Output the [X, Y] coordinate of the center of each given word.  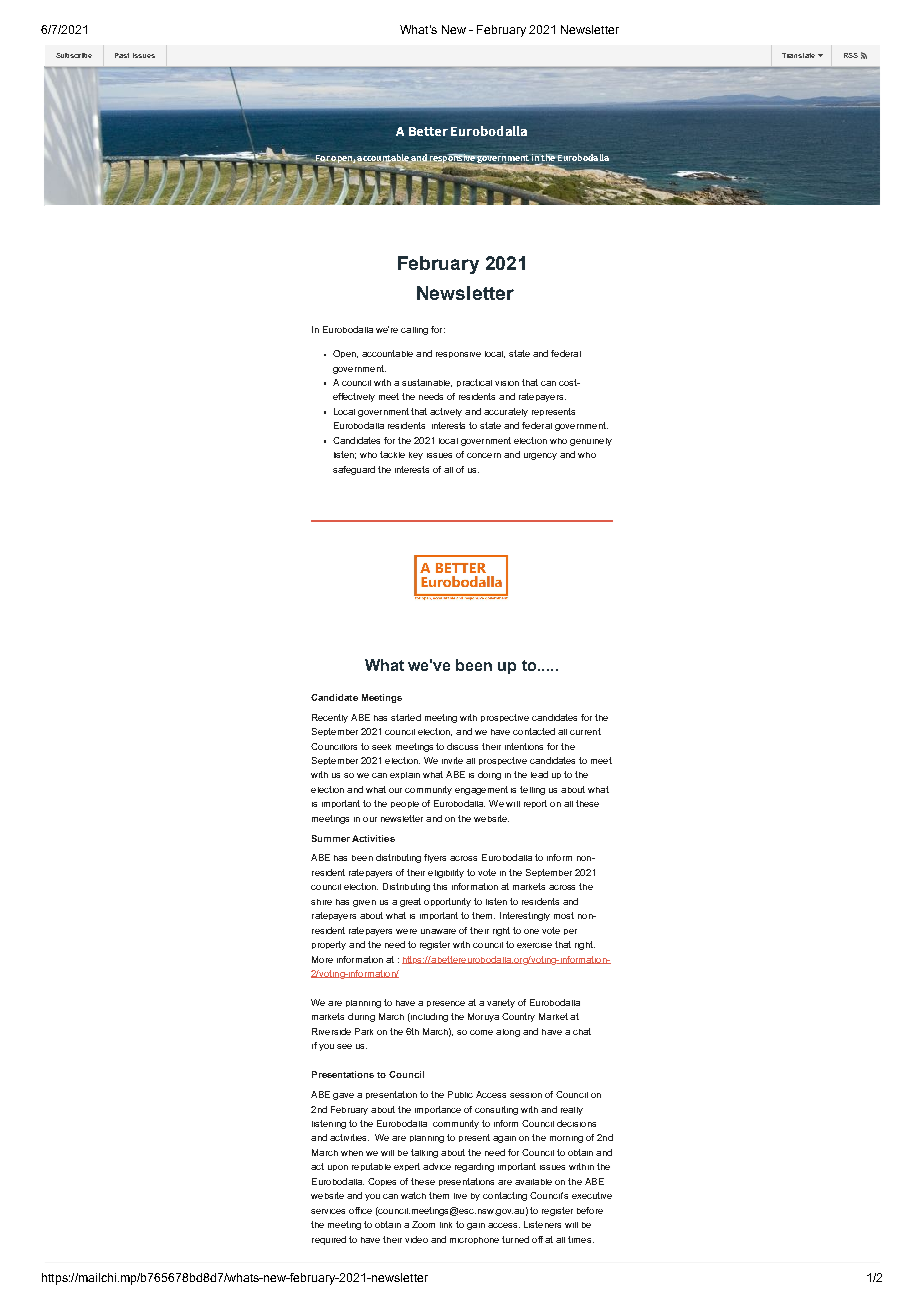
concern [484, 455]
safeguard [354, 470]
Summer [331, 838]
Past [122, 55]
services [328, 1211]
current [585, 731]
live [460, 1196]
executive [592, 1195]
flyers [435, 858]
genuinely [591, 442]
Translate [798, 55]
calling [414, 331]
